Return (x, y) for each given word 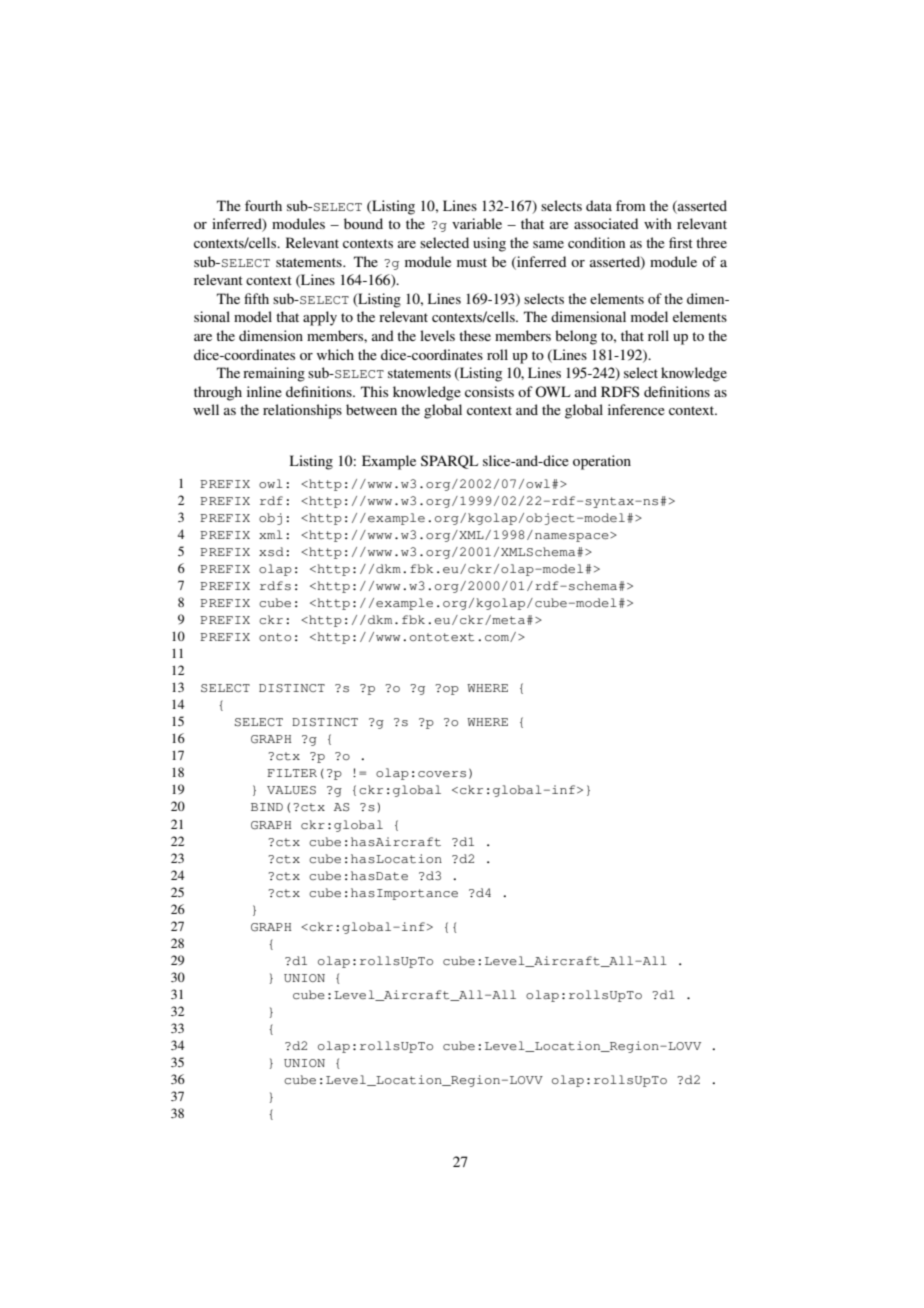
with (658, 223)
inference (636, 409)
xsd (271, 551)
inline (264, 391)
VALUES (291, 790)
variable (477, 223)
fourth (263, 205)
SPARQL (449, 462)
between (371, 409)
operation (602, 462)
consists (489, 391)
